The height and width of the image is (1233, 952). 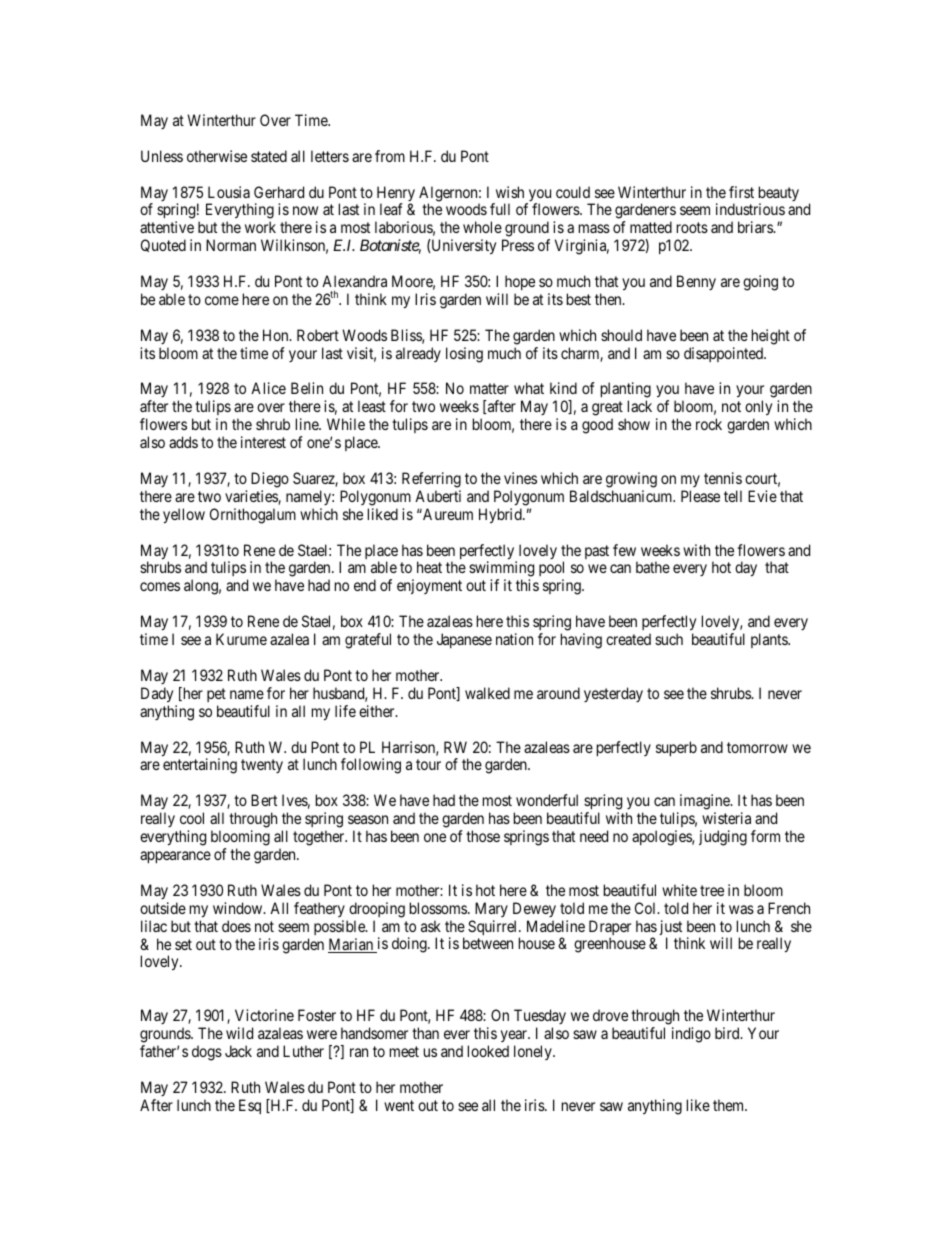 What do you see at coordinates (741, 192) in the image?
I see `first` at bounding box center [741, 192].
